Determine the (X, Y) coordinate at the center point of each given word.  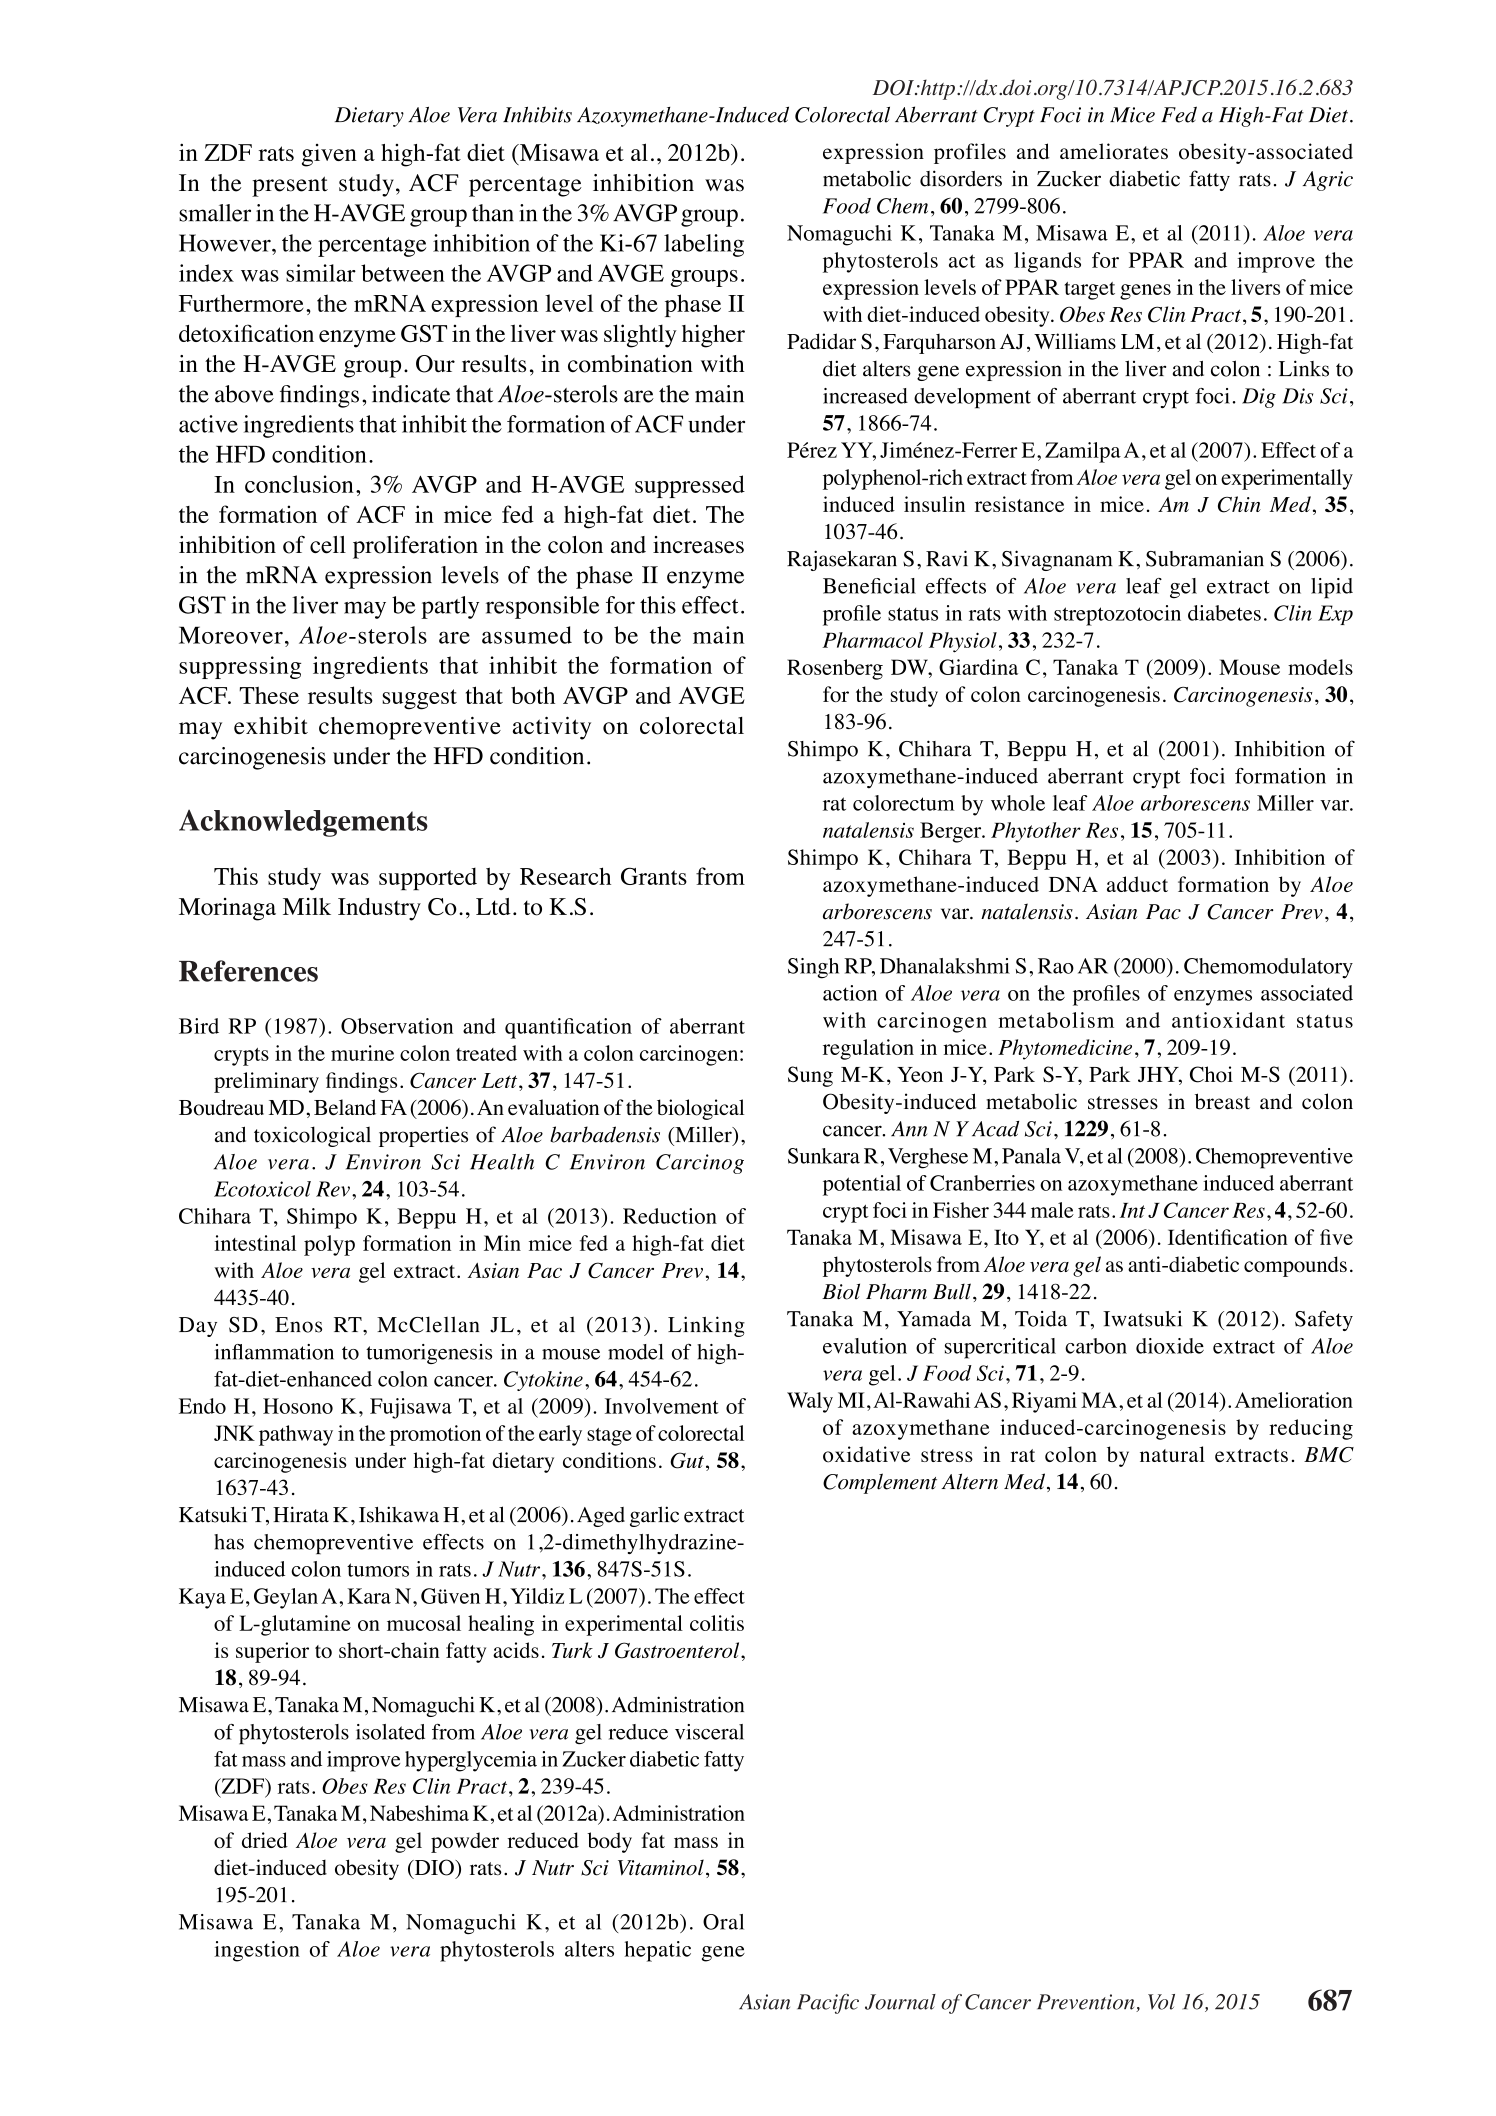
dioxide (1170, 1346)
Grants (654, 876)
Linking (706, 1326)
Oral (723, 1922)
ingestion (257, 1951)
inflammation (274, 1352)
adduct (1137, 884)
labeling (704, 245)
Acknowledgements (303, 823)
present (290, 186)
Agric (1328, 181)
